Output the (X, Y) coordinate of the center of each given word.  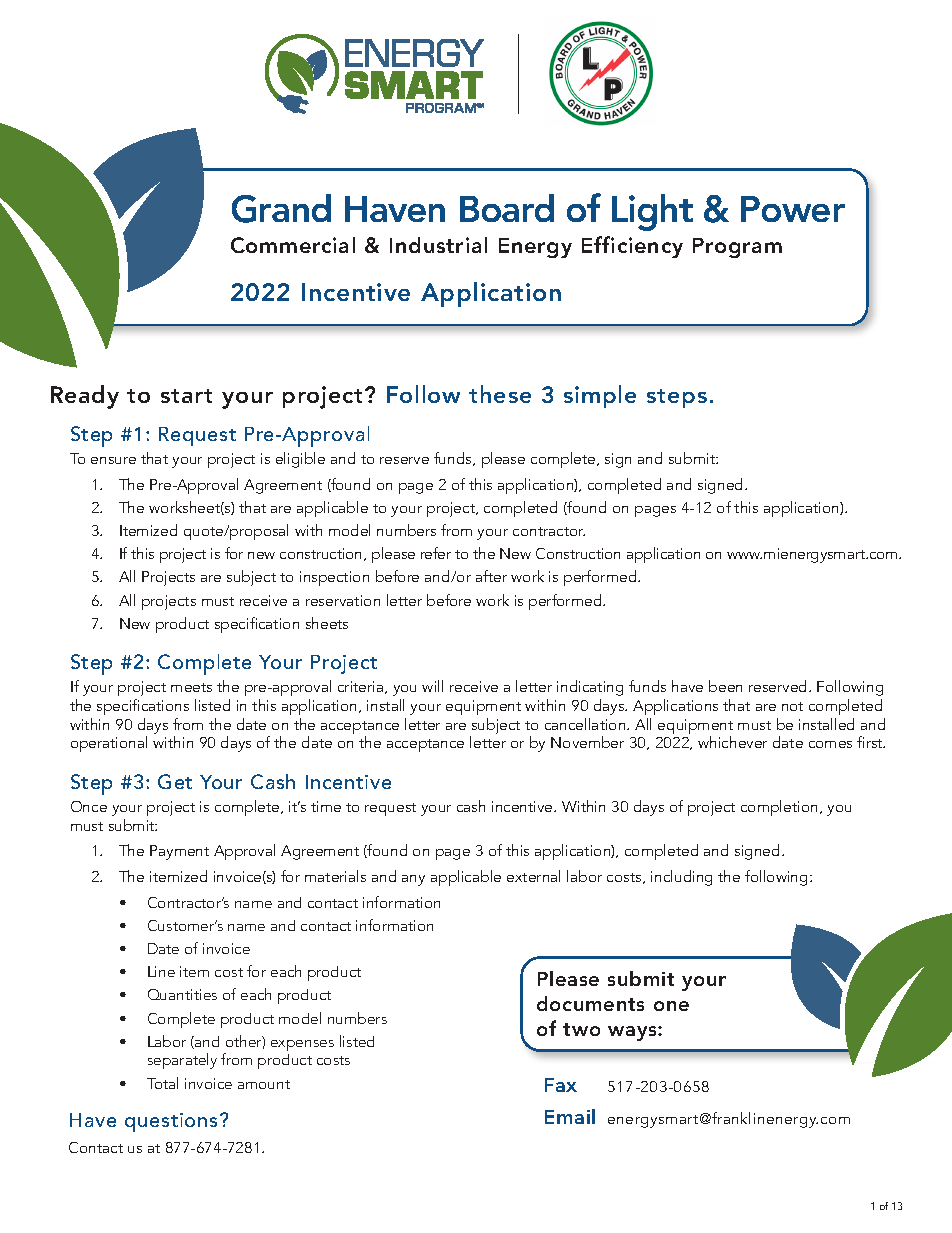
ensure (113, 460)
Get (175, 781)
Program (737, 248)
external (533, 876)
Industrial (438, 245)
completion (779, 808)
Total (162, 1083)
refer (436, 553)
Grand (281, 208)
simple (600, 396)
